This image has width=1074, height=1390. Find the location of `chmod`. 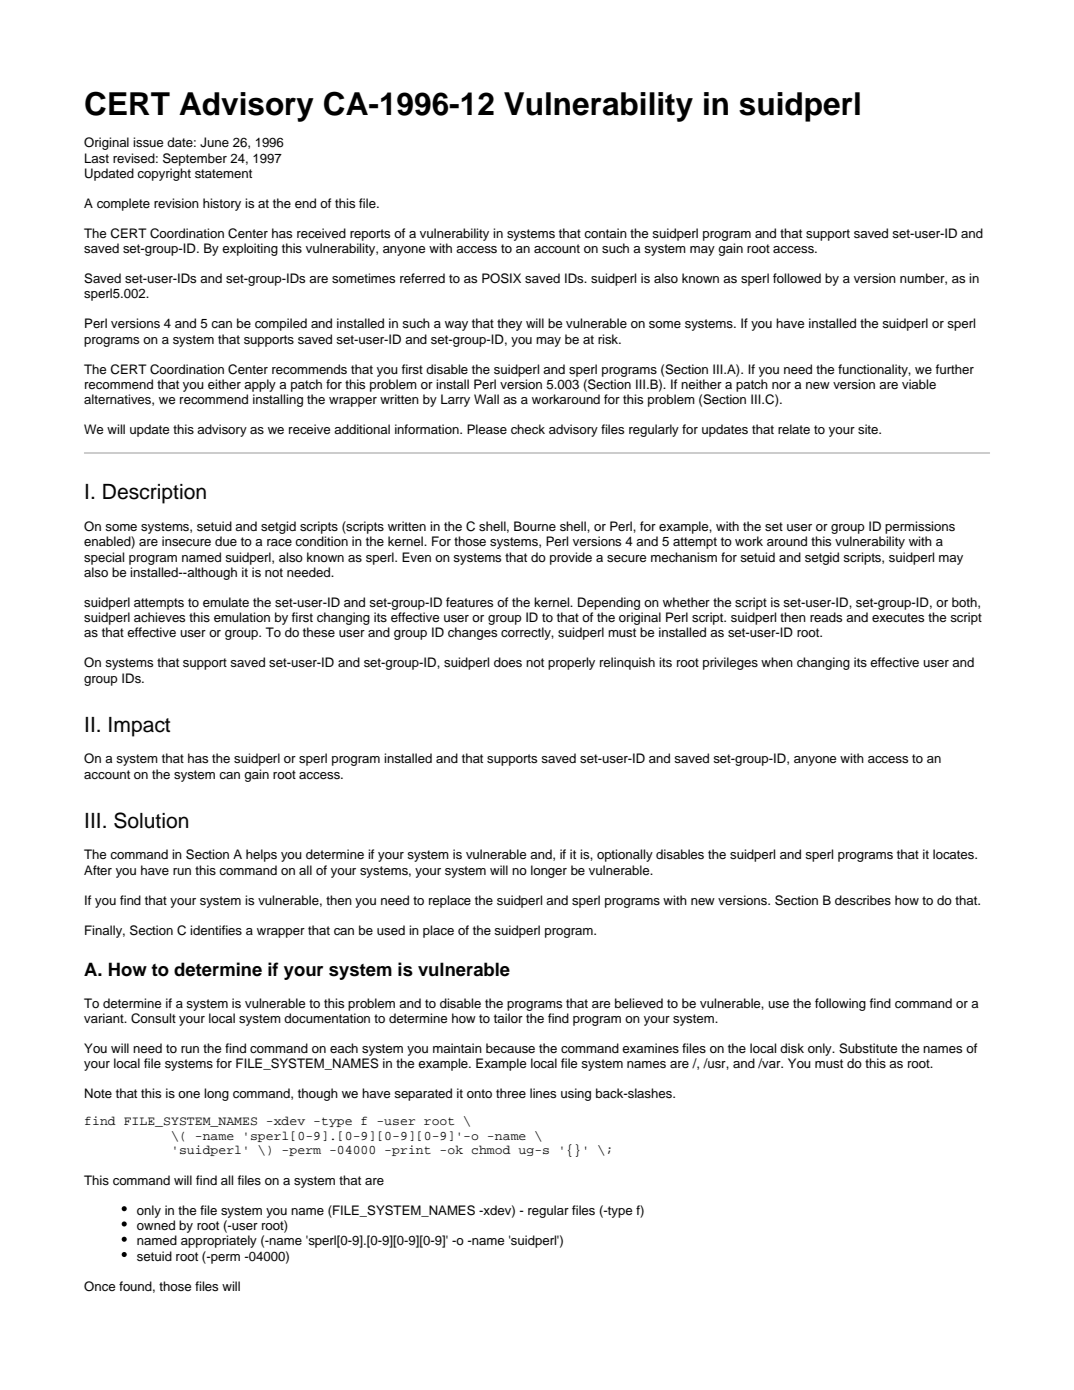

chmod is located at coordinates (491, 1149).
